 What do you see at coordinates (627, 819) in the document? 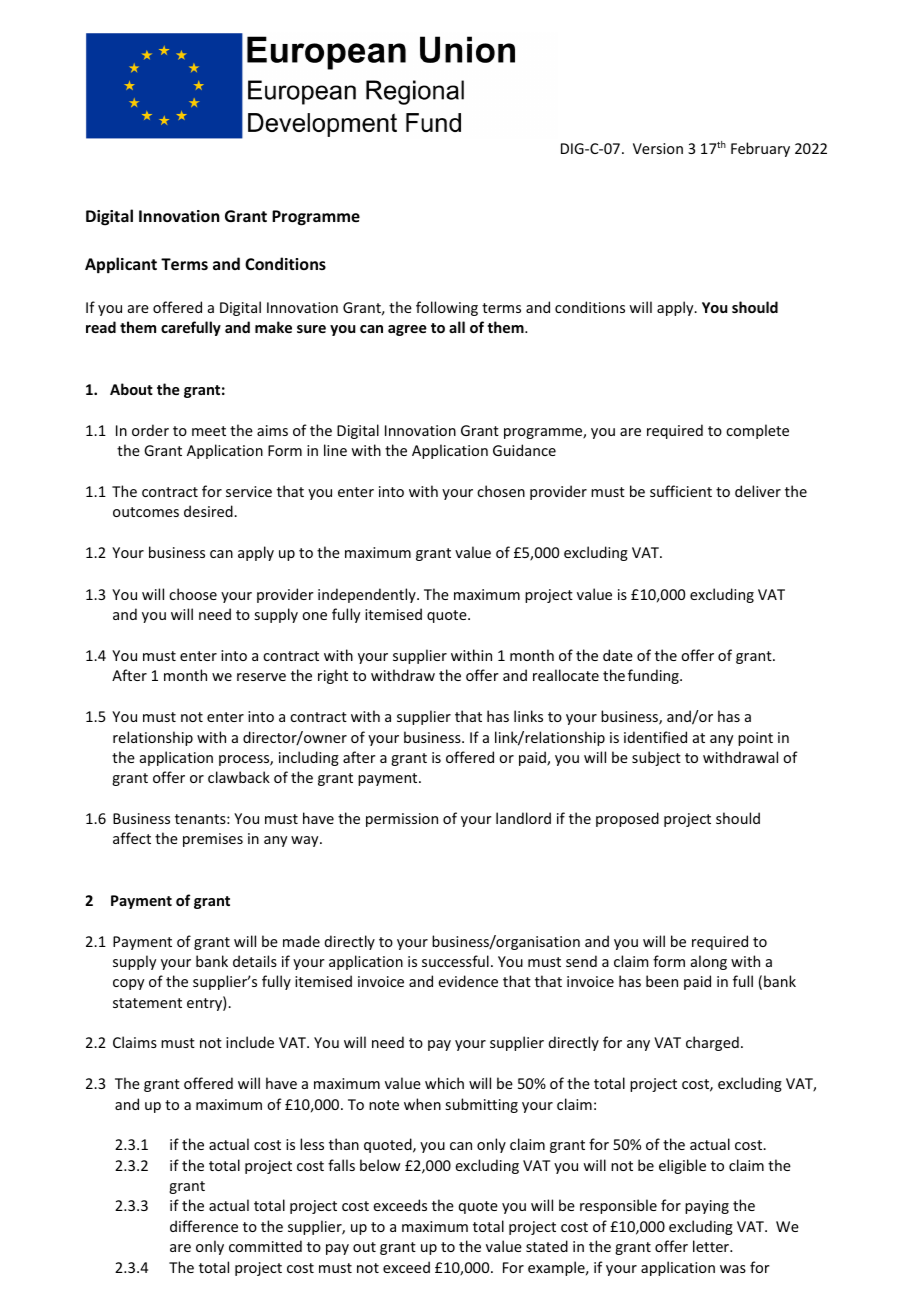
I see `proposed` at bounding box center [627, 819].
